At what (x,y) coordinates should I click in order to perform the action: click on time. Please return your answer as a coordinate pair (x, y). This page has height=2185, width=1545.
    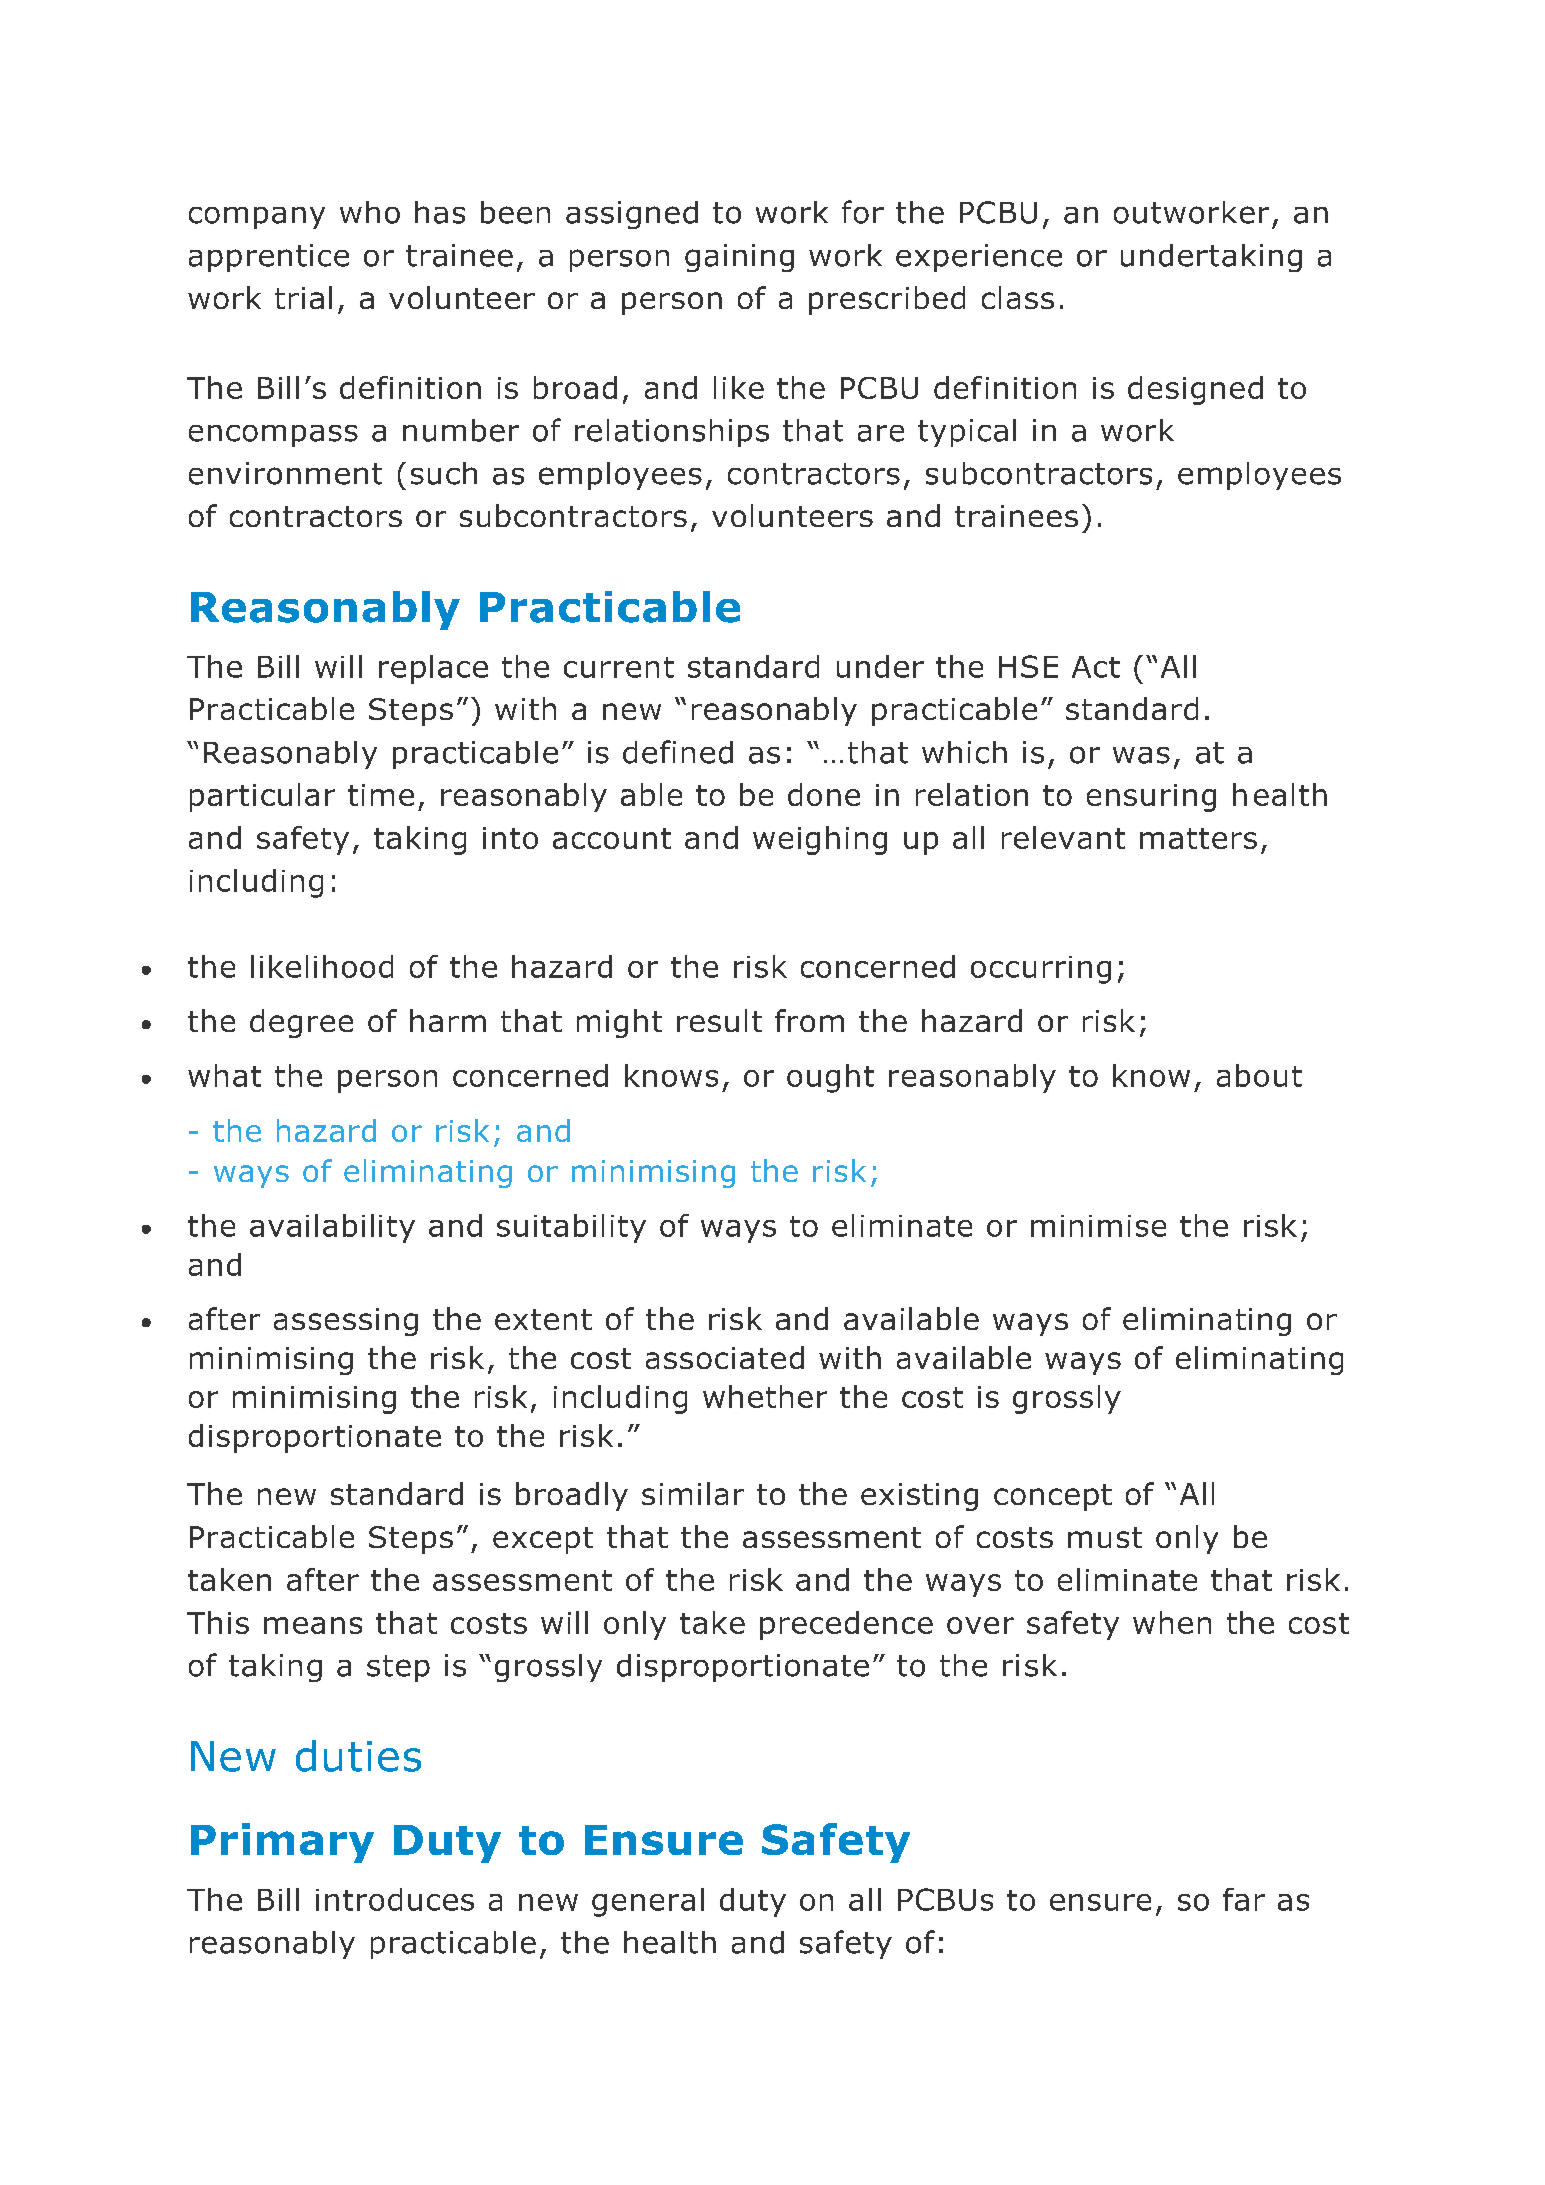
    Looking at the image, I should click on (381, 795).
